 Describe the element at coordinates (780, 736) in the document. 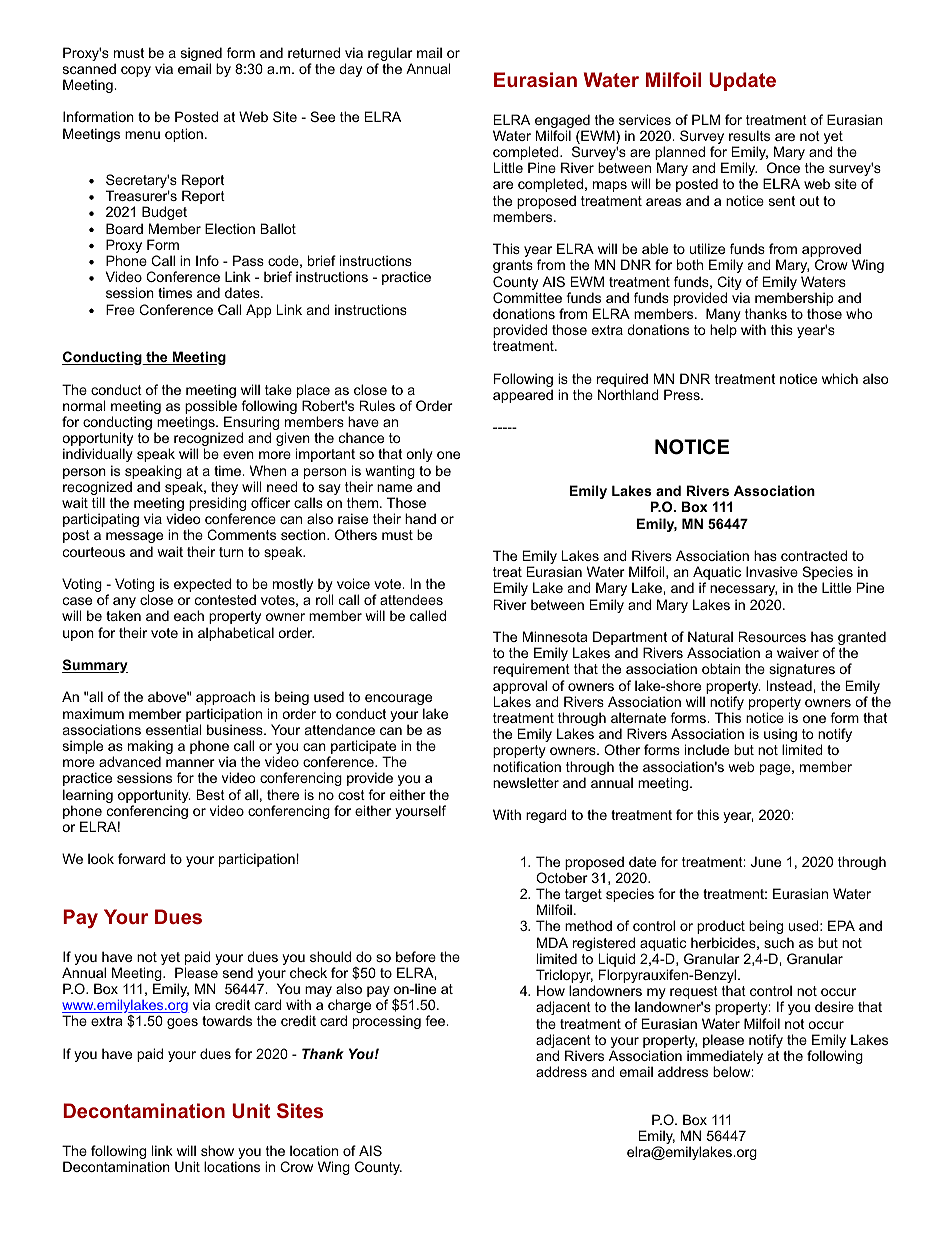

I see `using` at that location.
